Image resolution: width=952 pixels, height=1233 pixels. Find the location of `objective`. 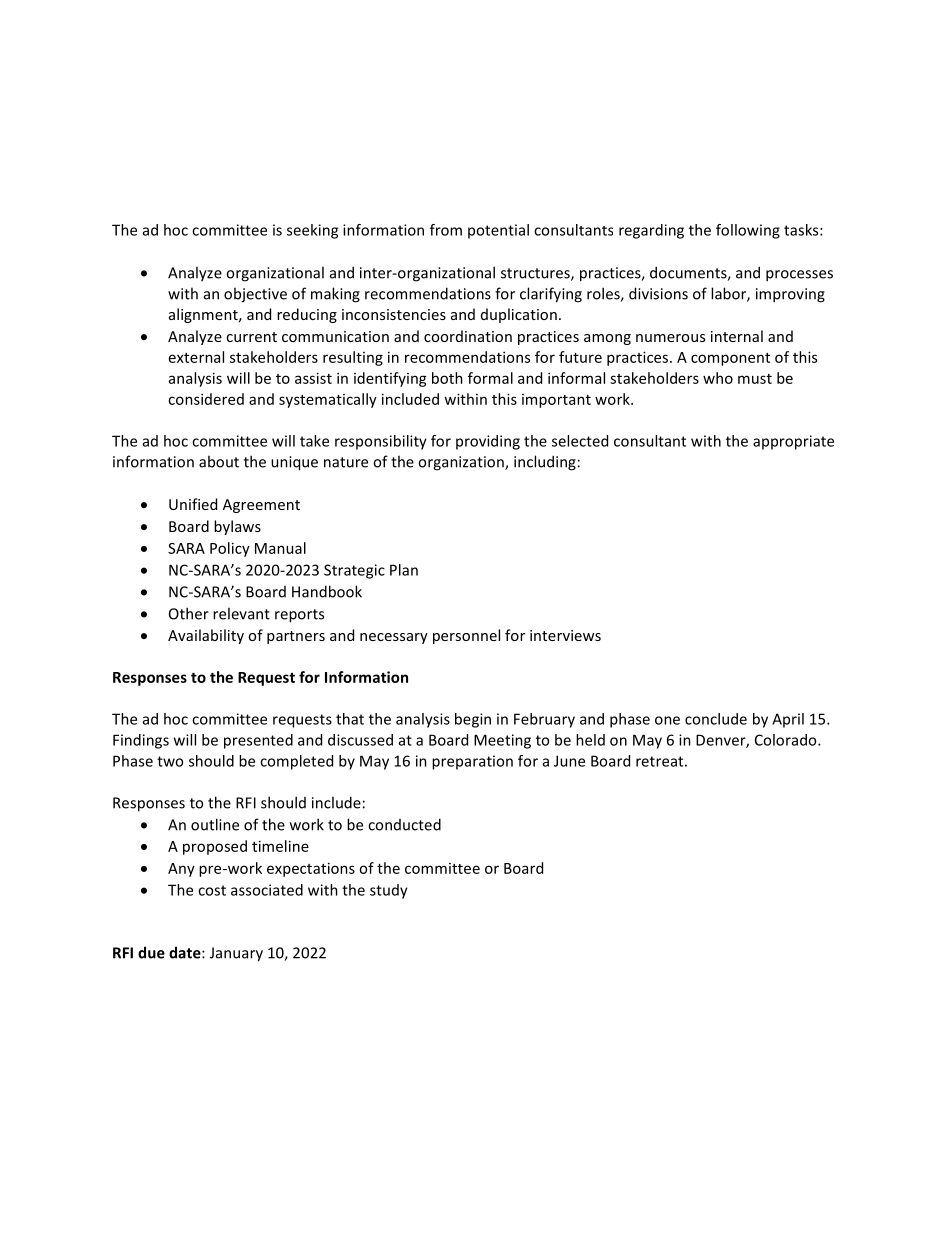

objective is located at coordinates (255, 295).
